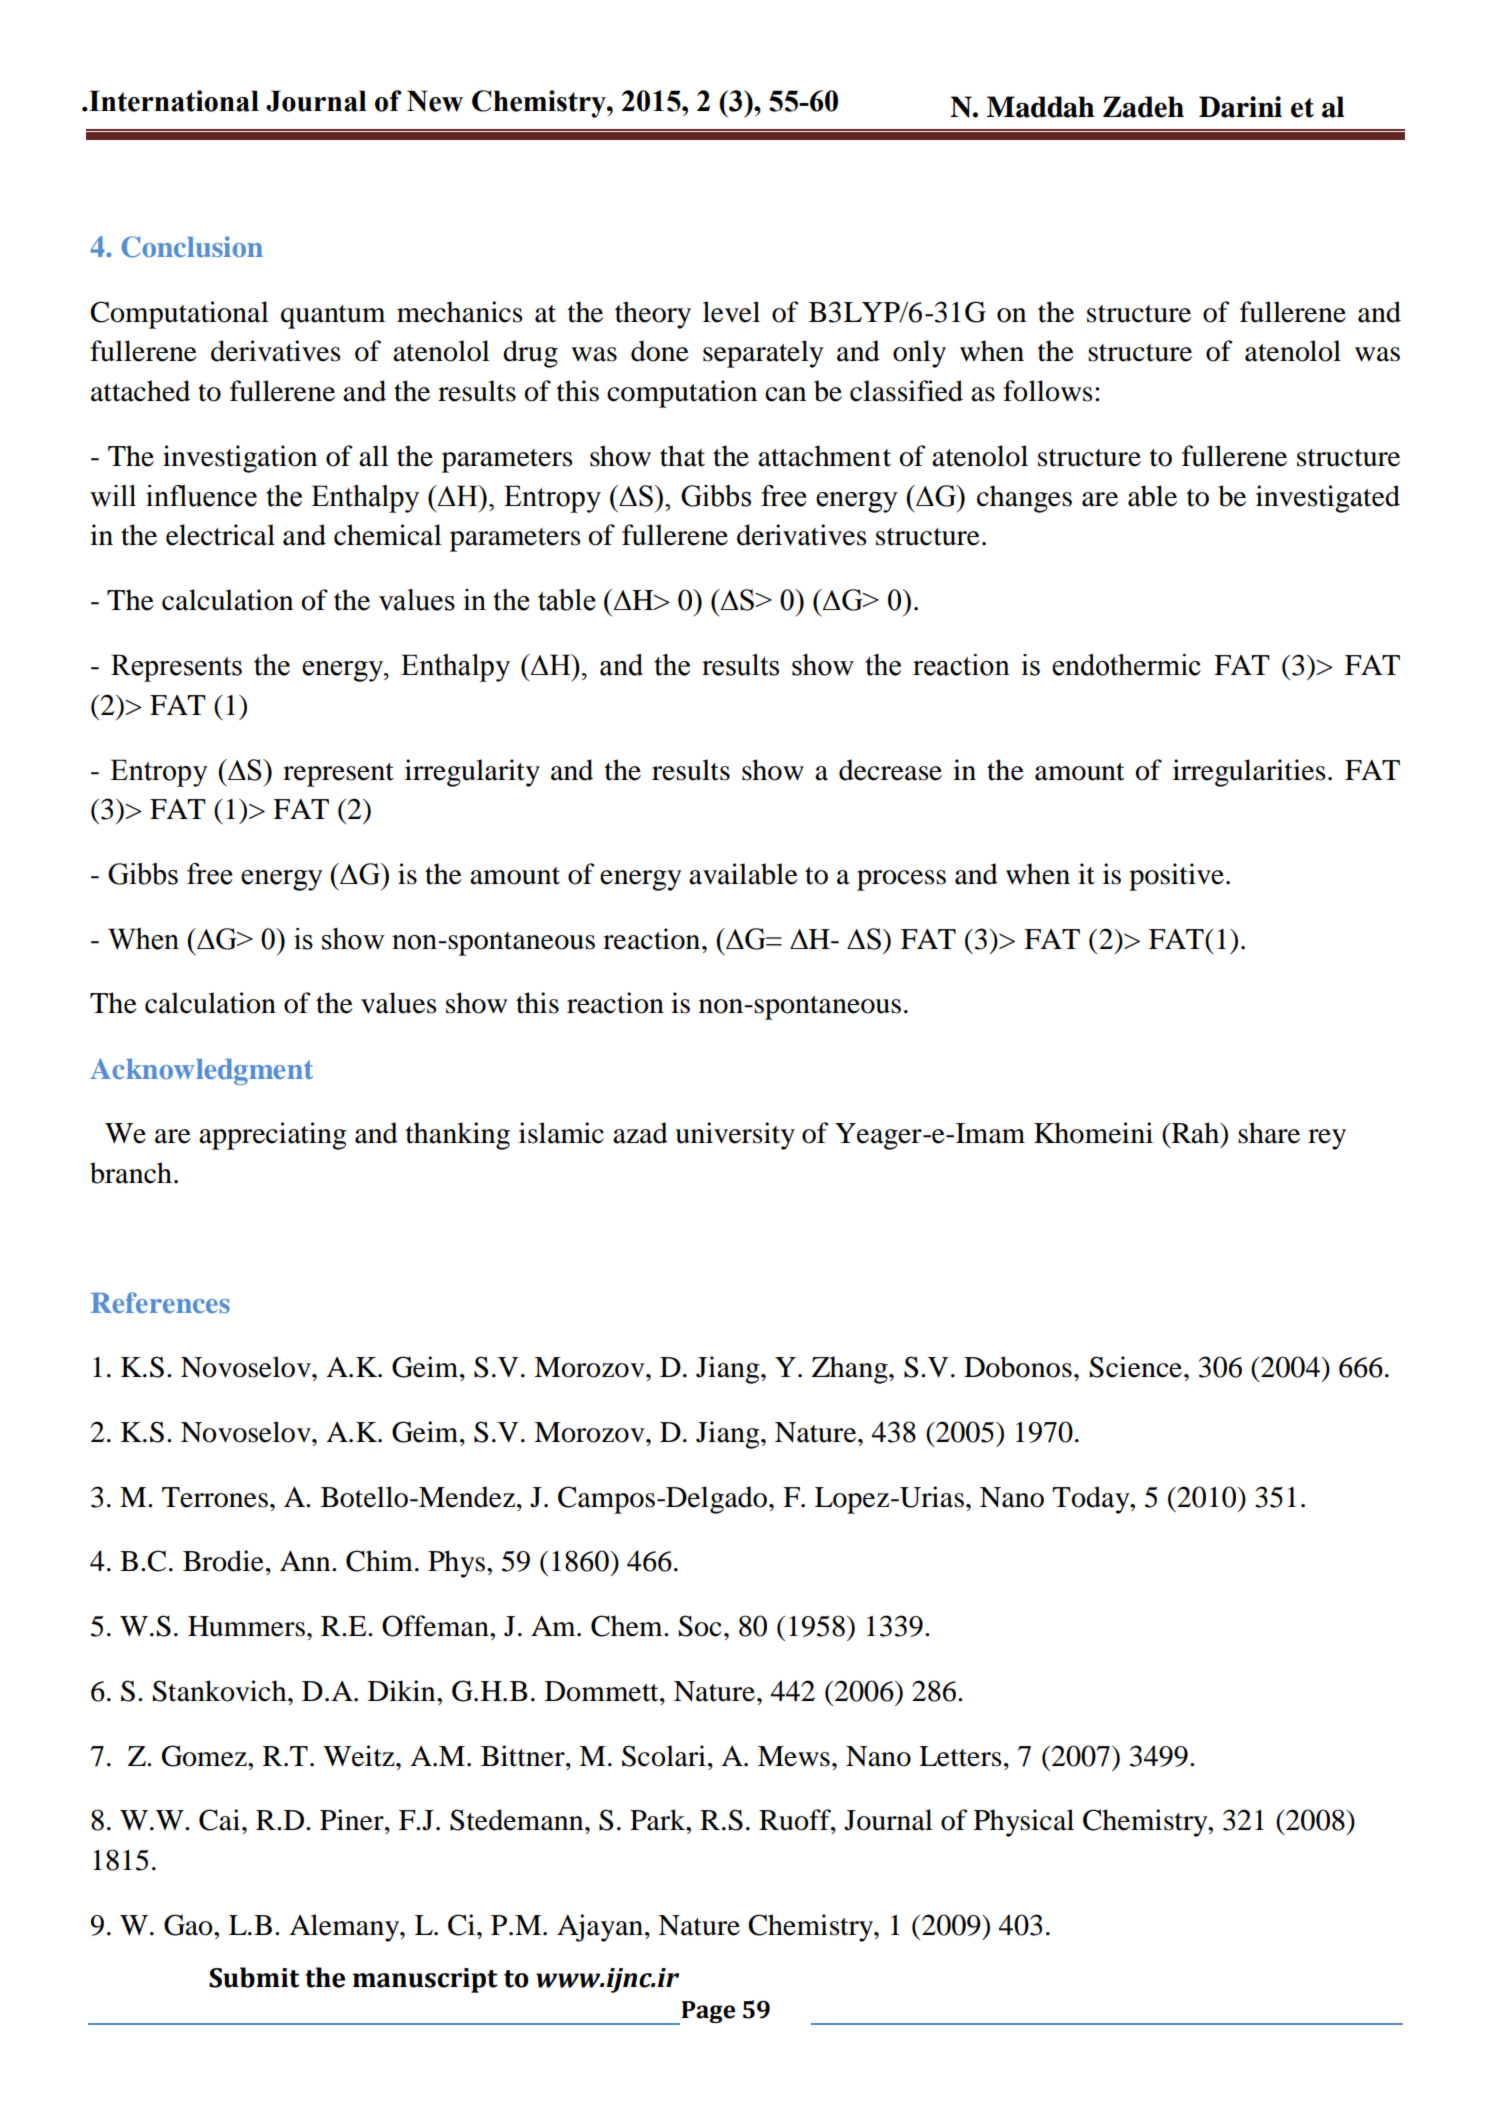  I want to click on university, so click(735, 1136).
